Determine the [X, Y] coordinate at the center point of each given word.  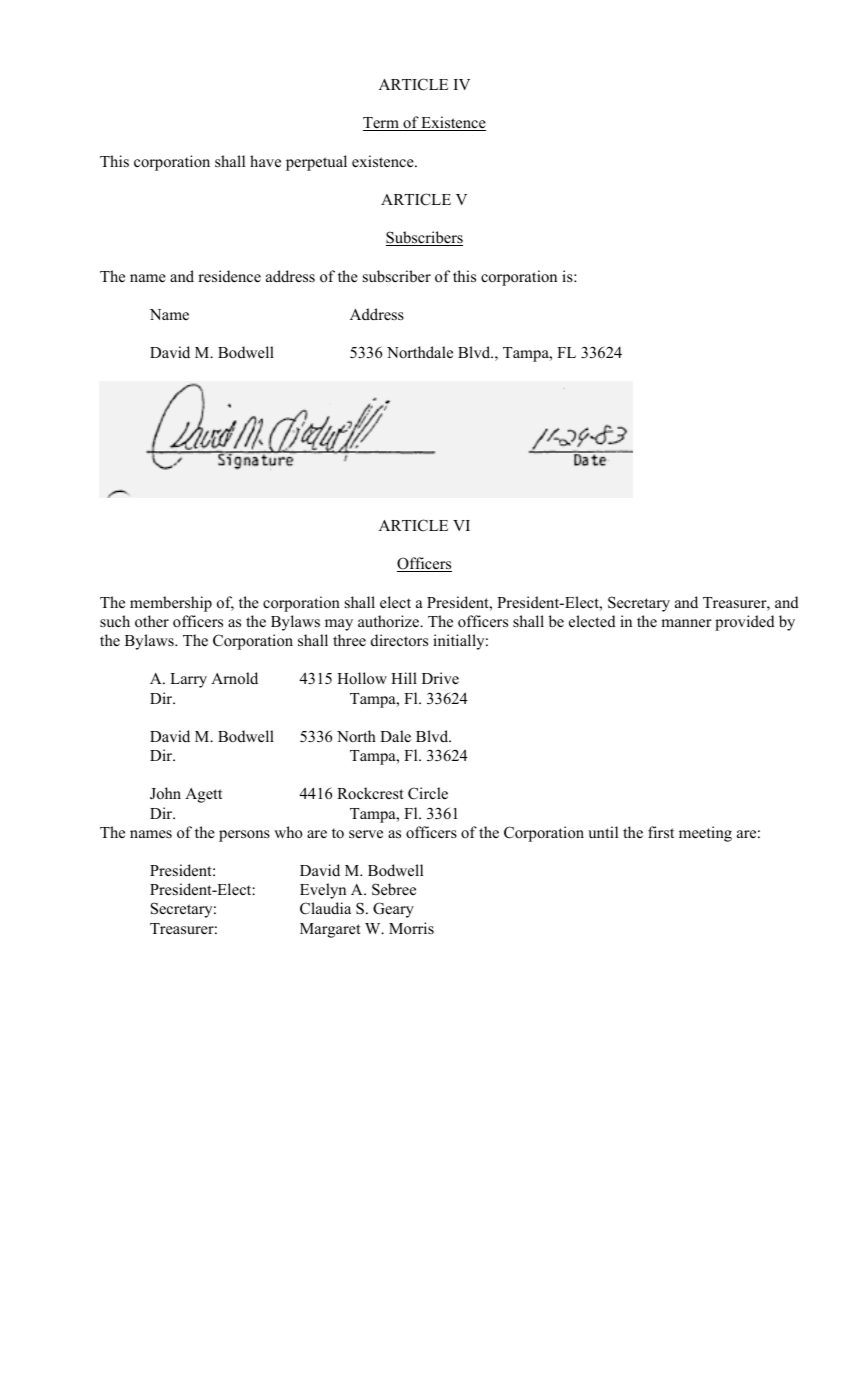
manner [686, 623]
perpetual [316, 163]
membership [171, 604]
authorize [390, 621]
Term [382, 124]
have [265, 161]
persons [244, 836]
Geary [393, 910]
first [661, 832]
